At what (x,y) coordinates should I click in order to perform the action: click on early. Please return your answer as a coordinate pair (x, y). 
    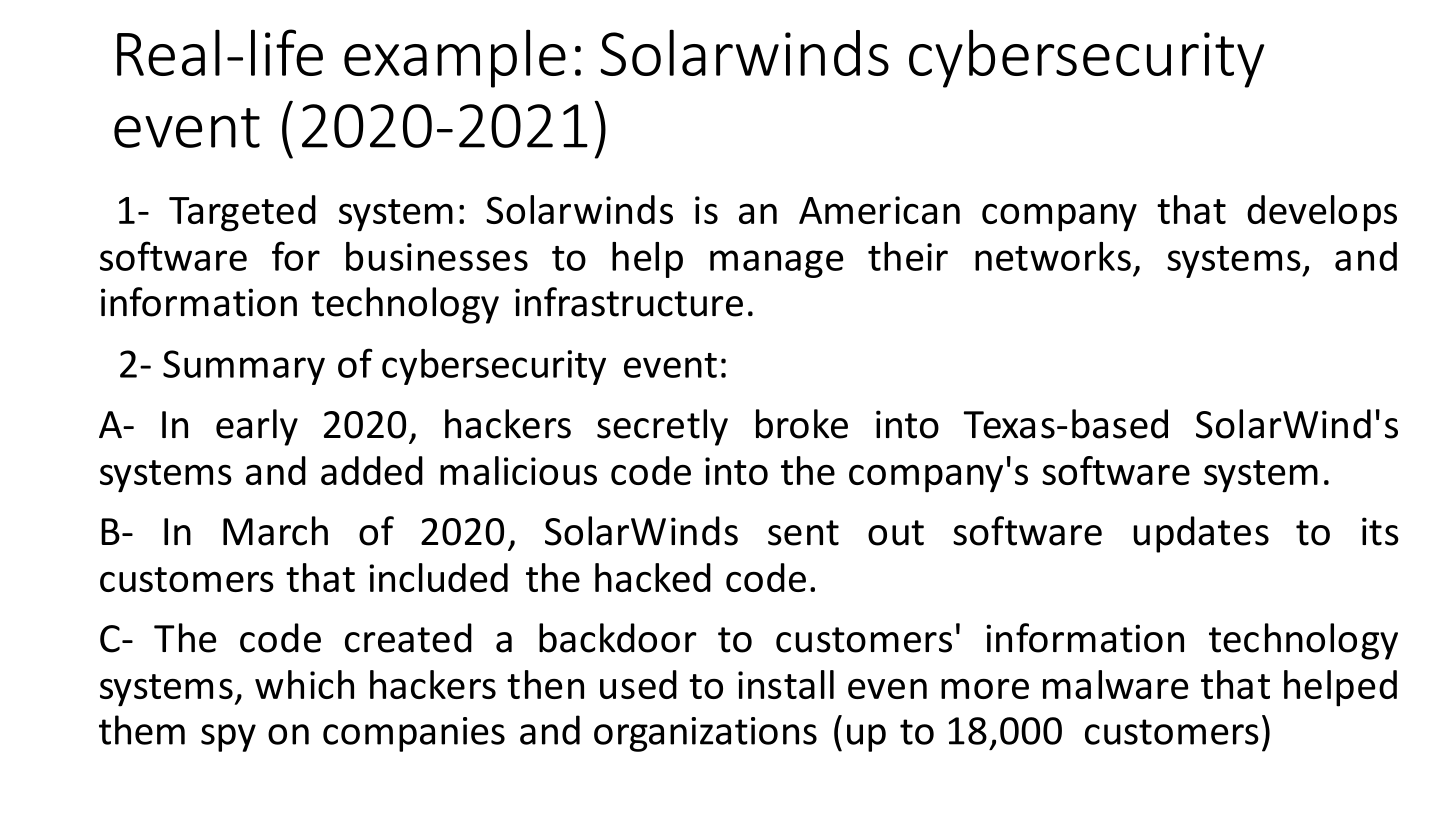
    Looking at the image, I should click on (257, 427).
